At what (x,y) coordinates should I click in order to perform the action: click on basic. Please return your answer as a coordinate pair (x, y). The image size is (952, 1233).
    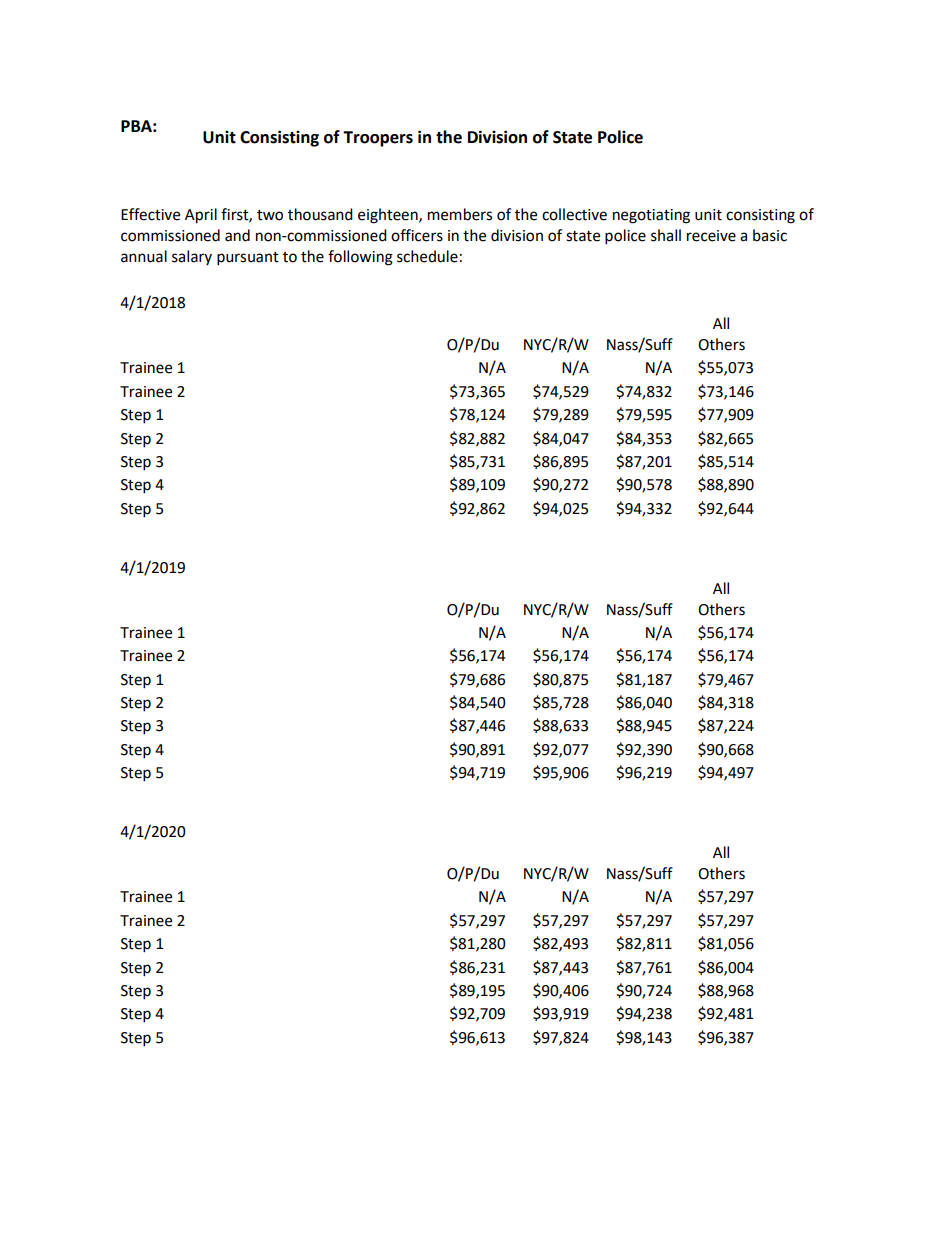
    Looking at the image, I should click on (770, 235).
